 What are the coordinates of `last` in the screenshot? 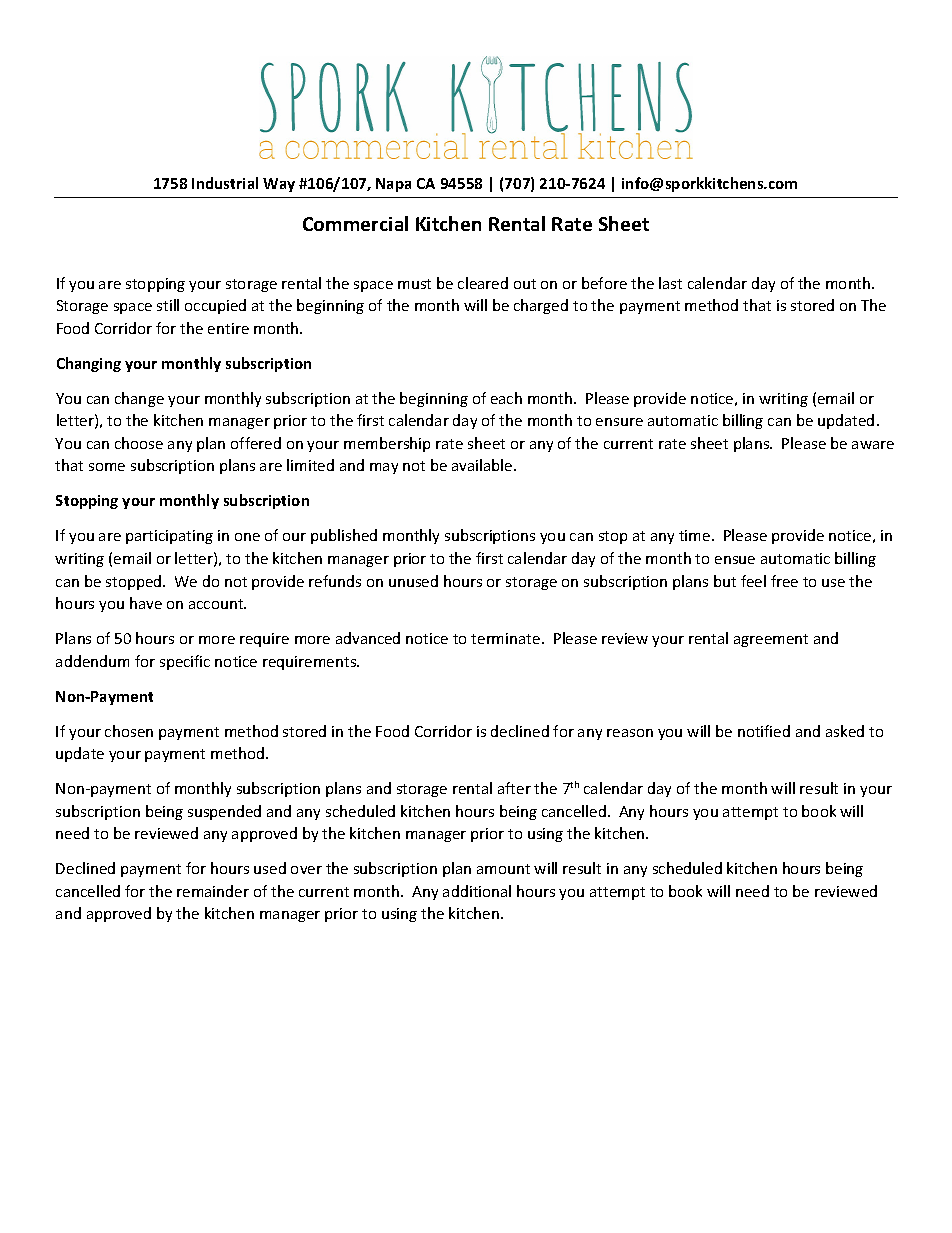 It's located at (670, 283).
